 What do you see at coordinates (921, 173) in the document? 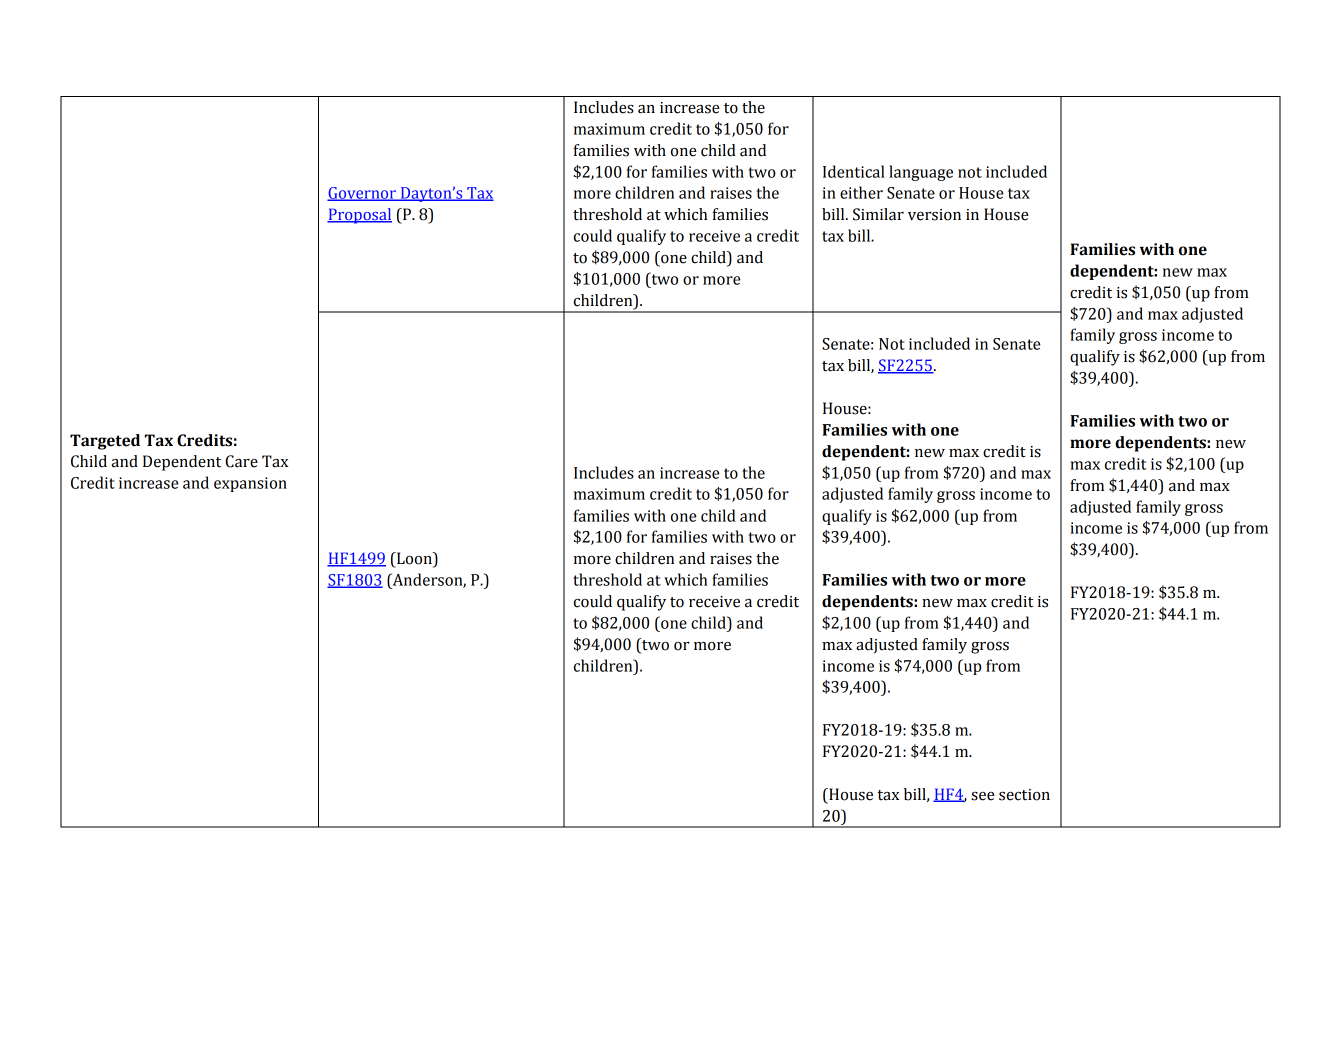
I see `language` at bounding box center [921, 173].
